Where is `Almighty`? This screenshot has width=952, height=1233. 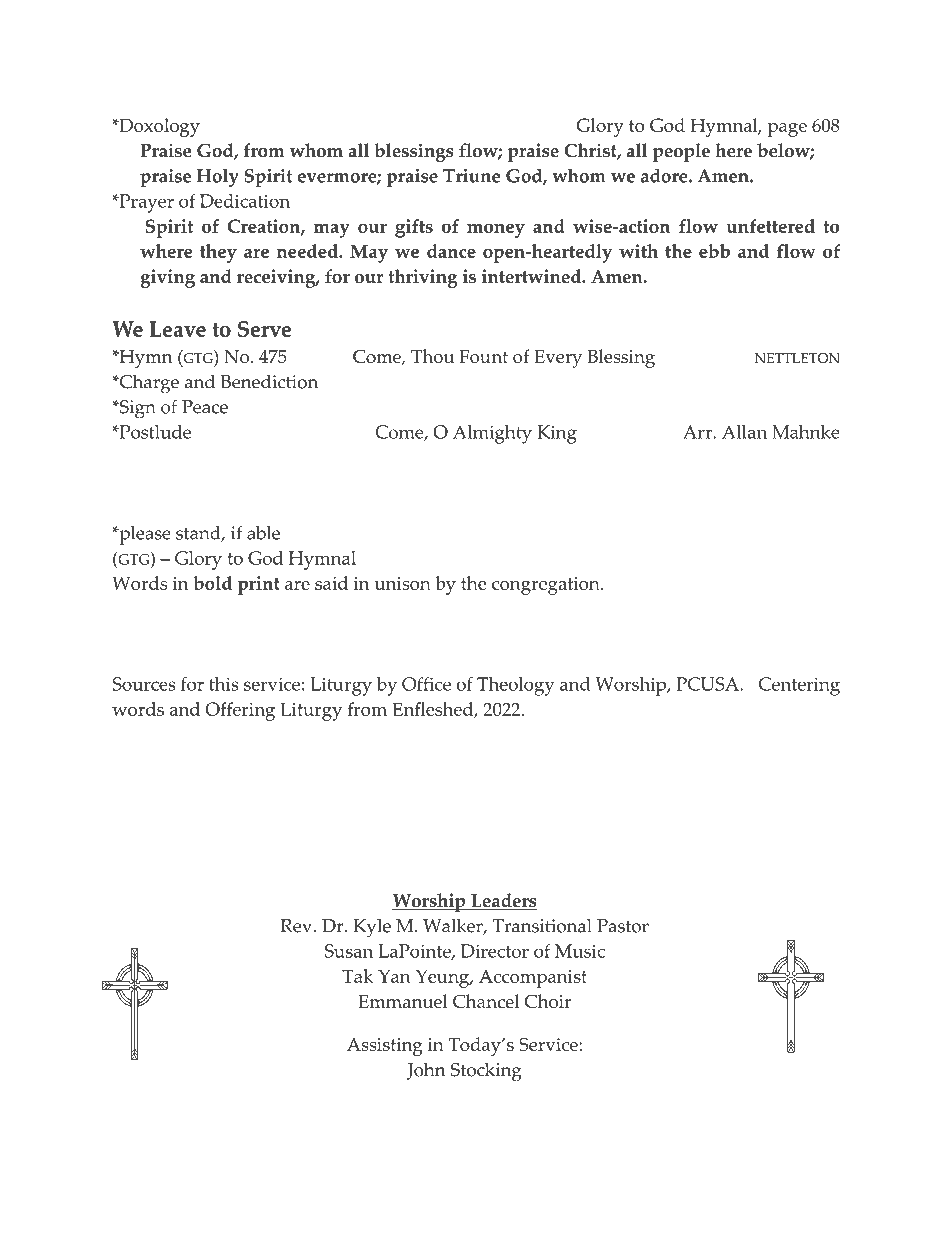 Almighty is located at coordinates (492, 434).
